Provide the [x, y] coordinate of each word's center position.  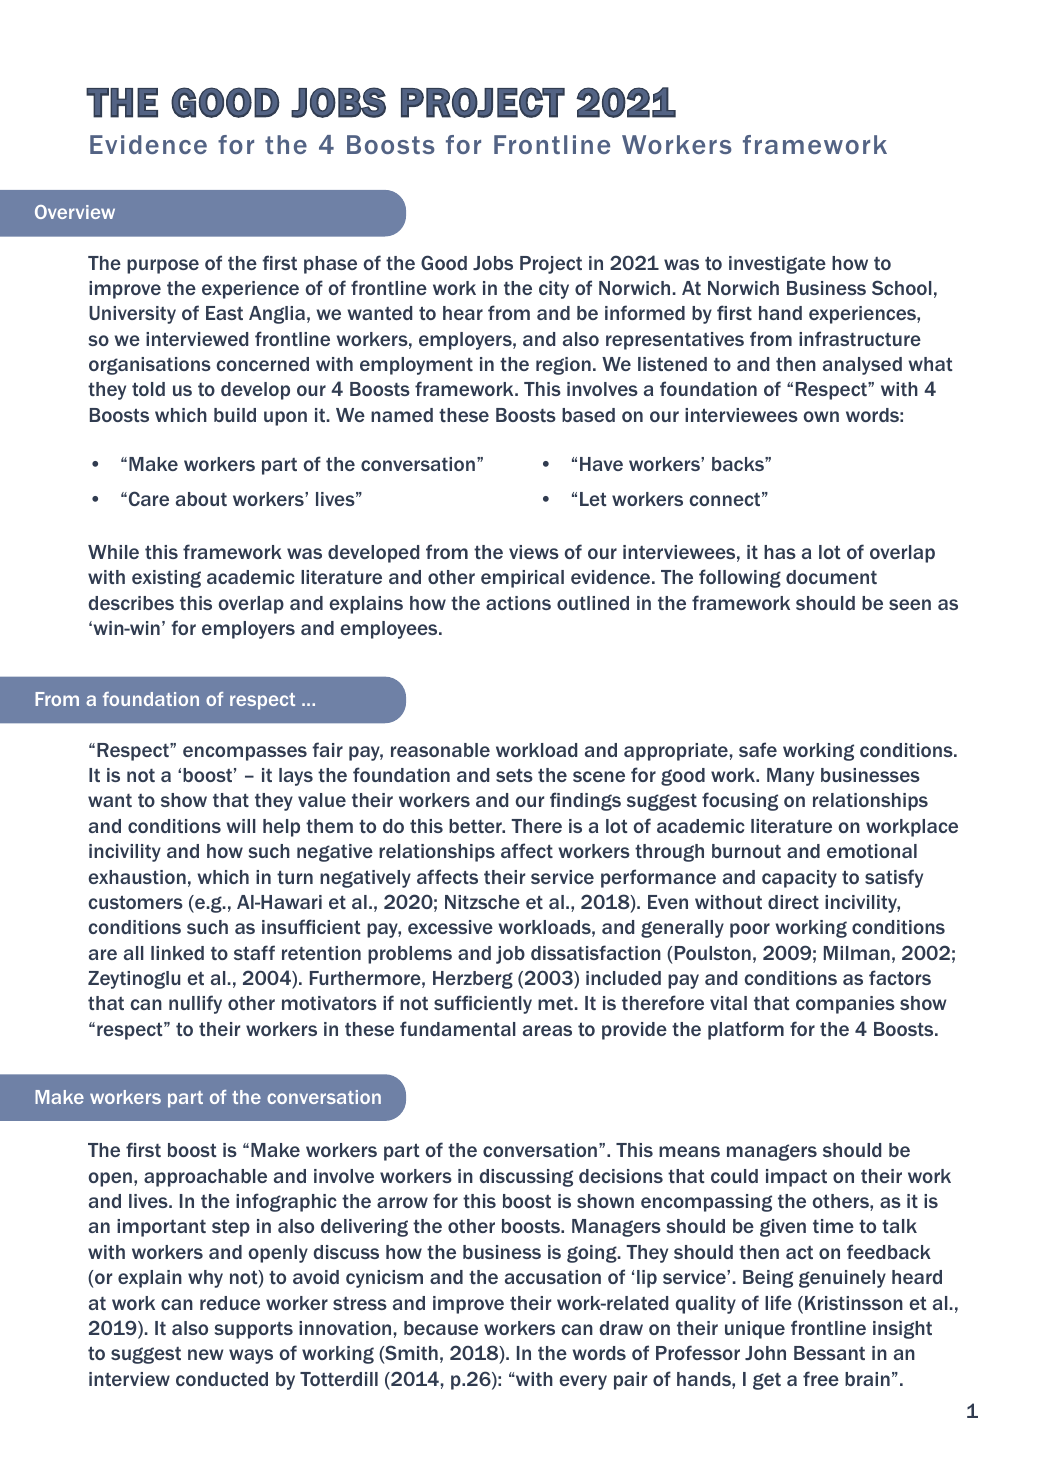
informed [645, 312]
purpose [163, 266]
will [241, 826]
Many [790, 777]
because [441, 1328]
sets [514, 775]
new [205, 1354]
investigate [777, 265]
